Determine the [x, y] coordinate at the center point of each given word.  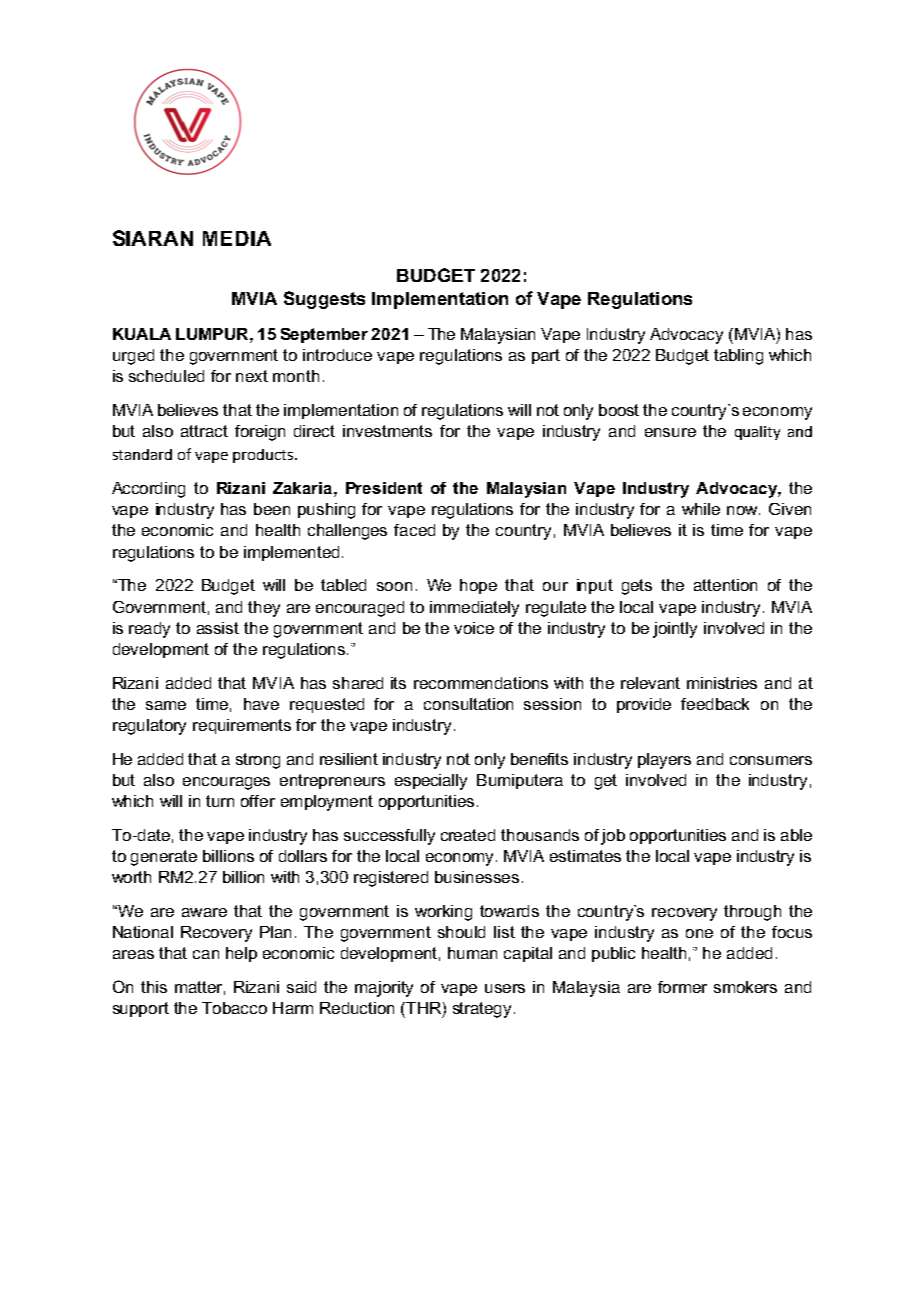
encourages [226, 783]
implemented [291, 553]
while [701, 509]
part [546, 356]
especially [431, 782]
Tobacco [234, 1008]
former [682, 987]
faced [414, 530]
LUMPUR [213, 334]
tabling [738, 357]
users [505, 988]
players [664, 761]
